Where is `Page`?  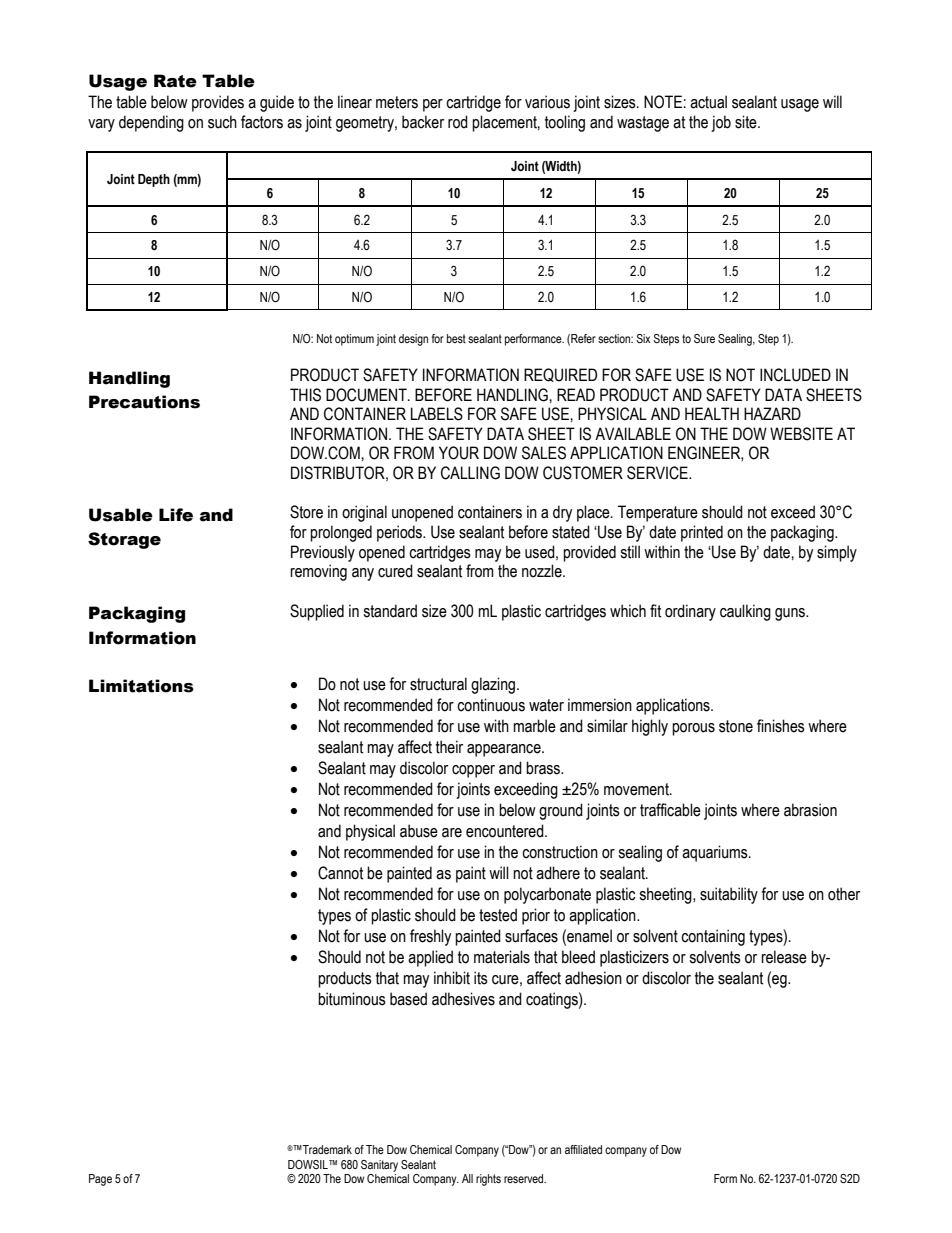
Page is located at coordinates (100, 1180).
